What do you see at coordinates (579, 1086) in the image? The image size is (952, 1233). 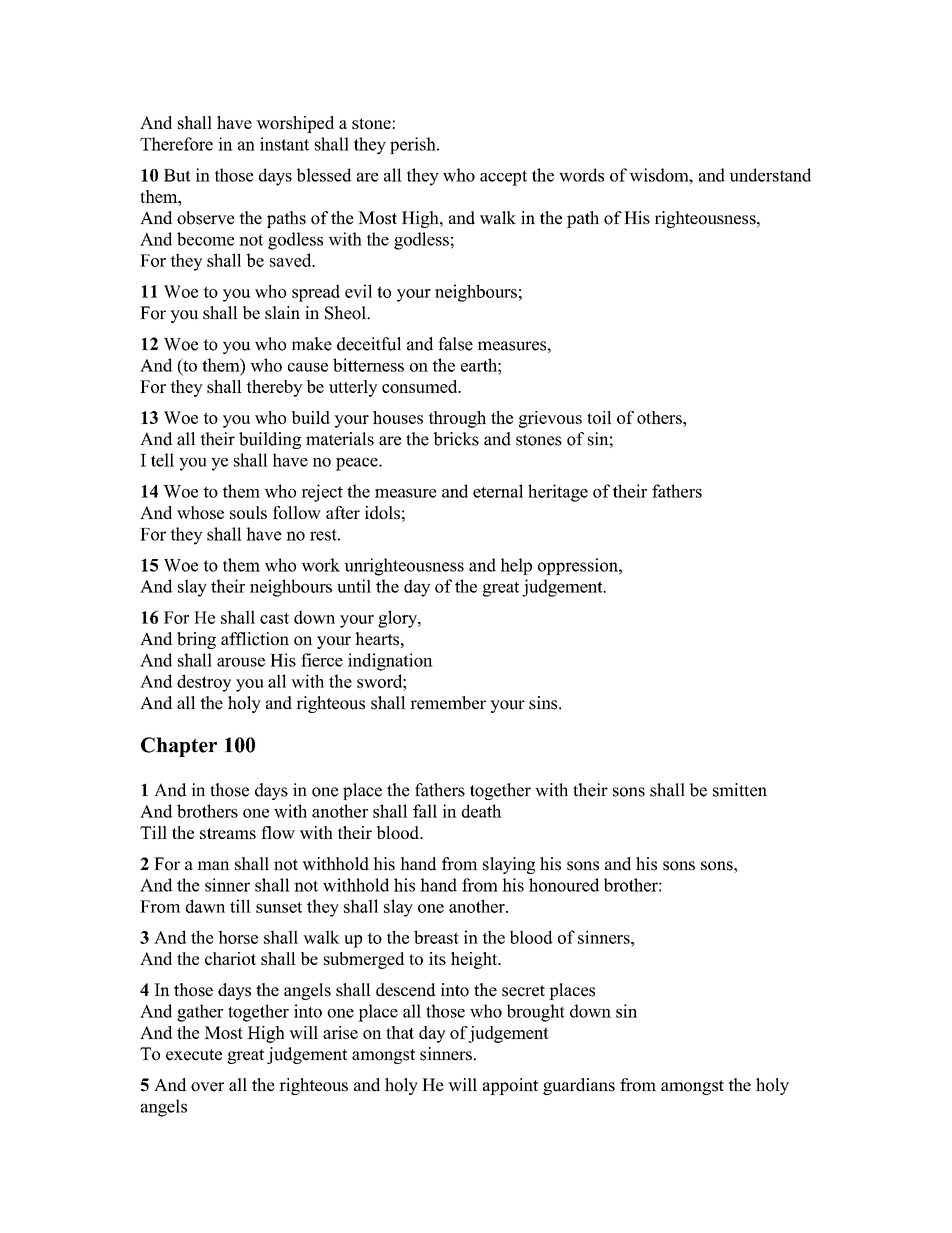 I see `guardians` at bounding box center [579, 1086].
